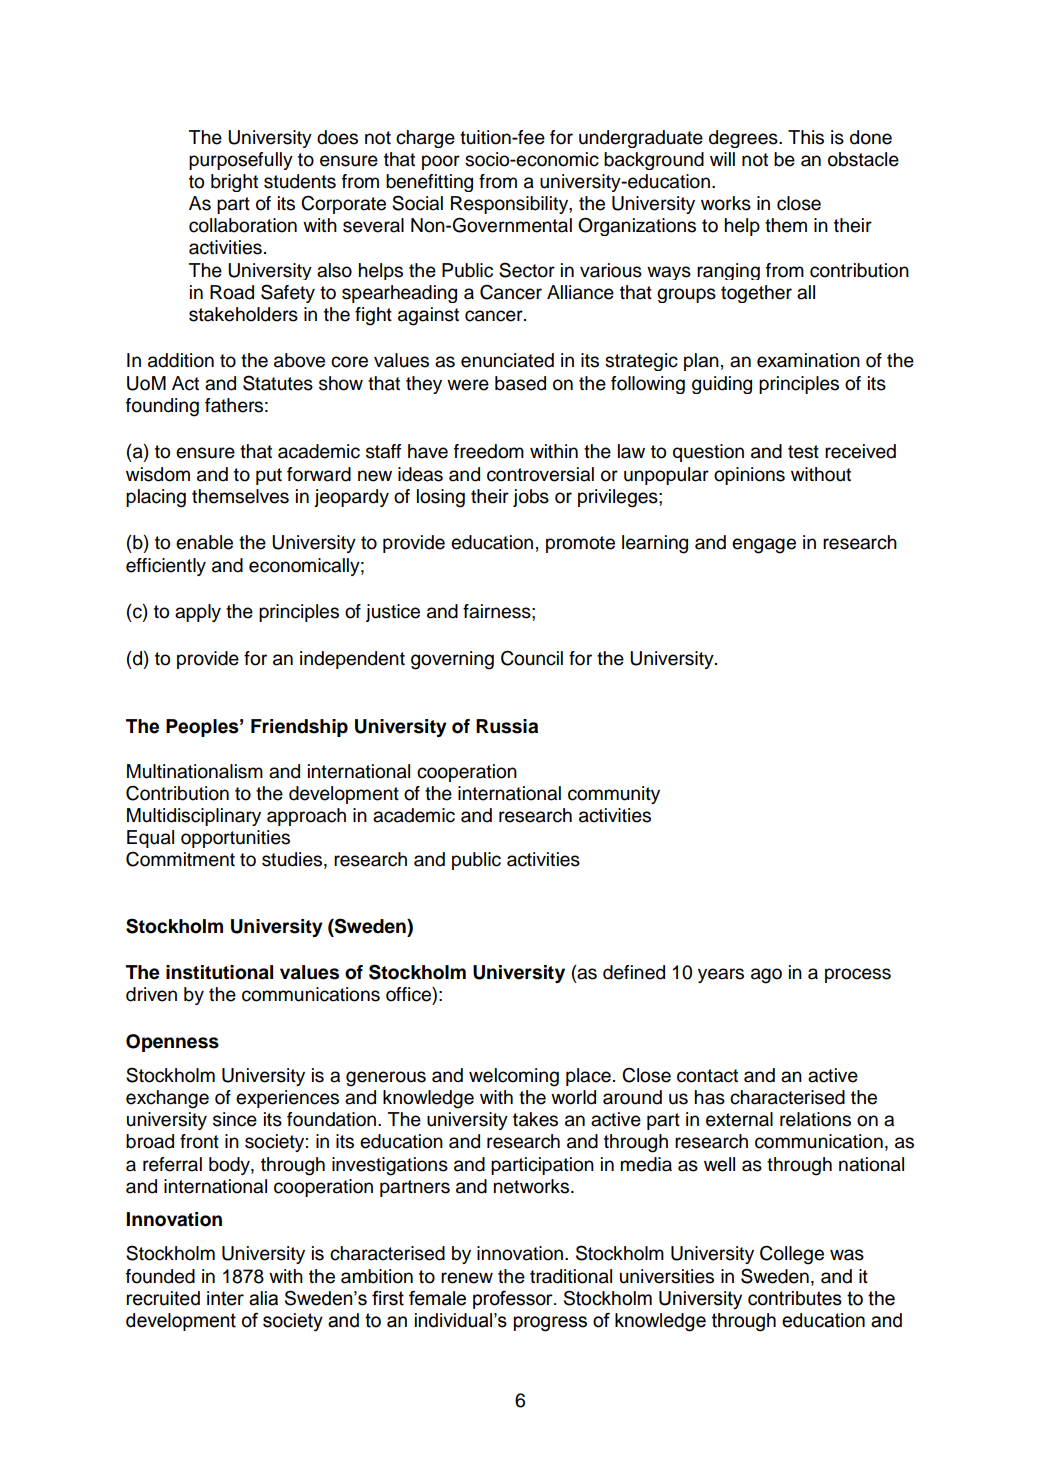  Describe the element at coordinates (614, 795) in the screenshot. I see `community` at that location.
